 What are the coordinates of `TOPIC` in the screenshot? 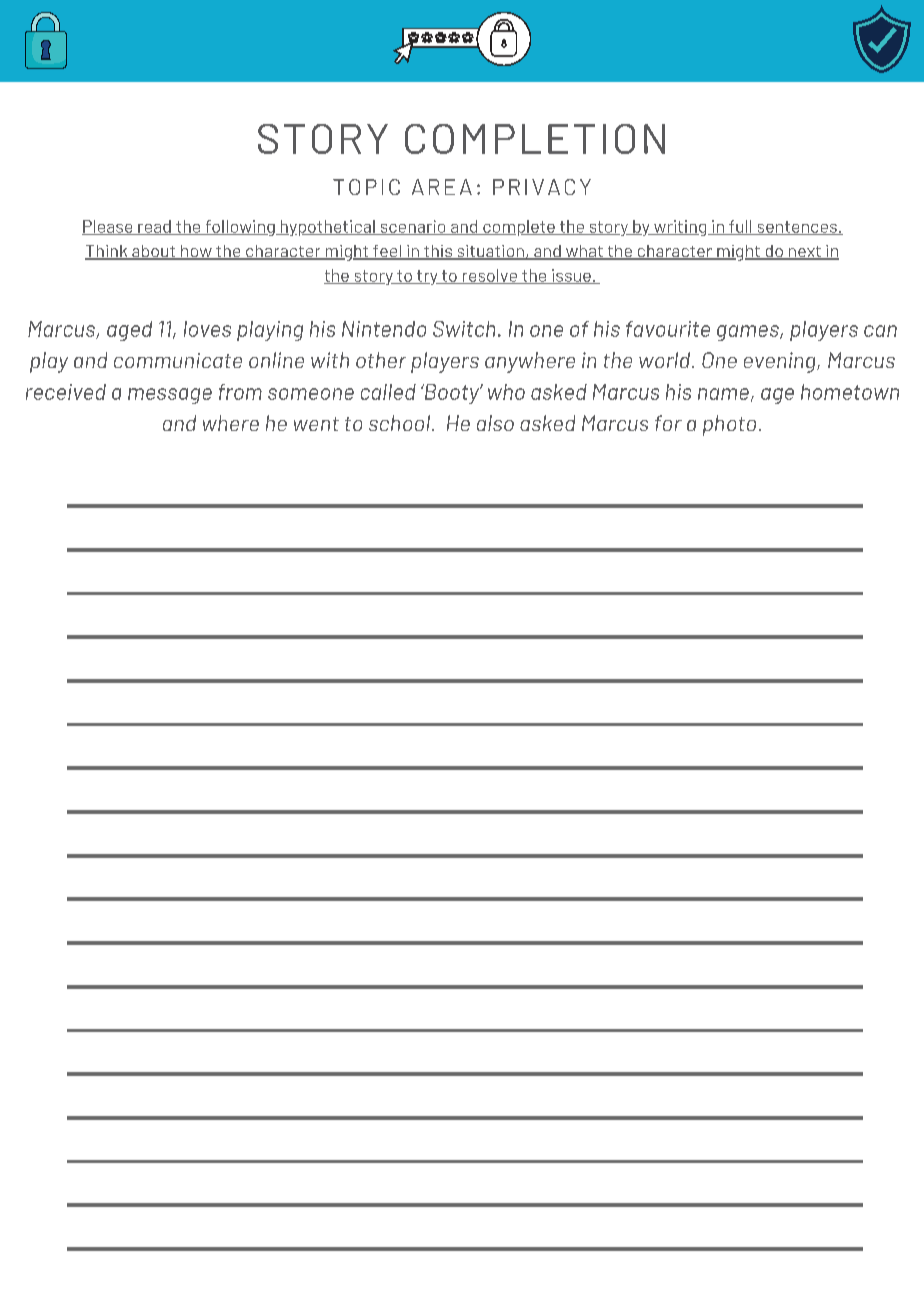 It's located at (366, 187).
